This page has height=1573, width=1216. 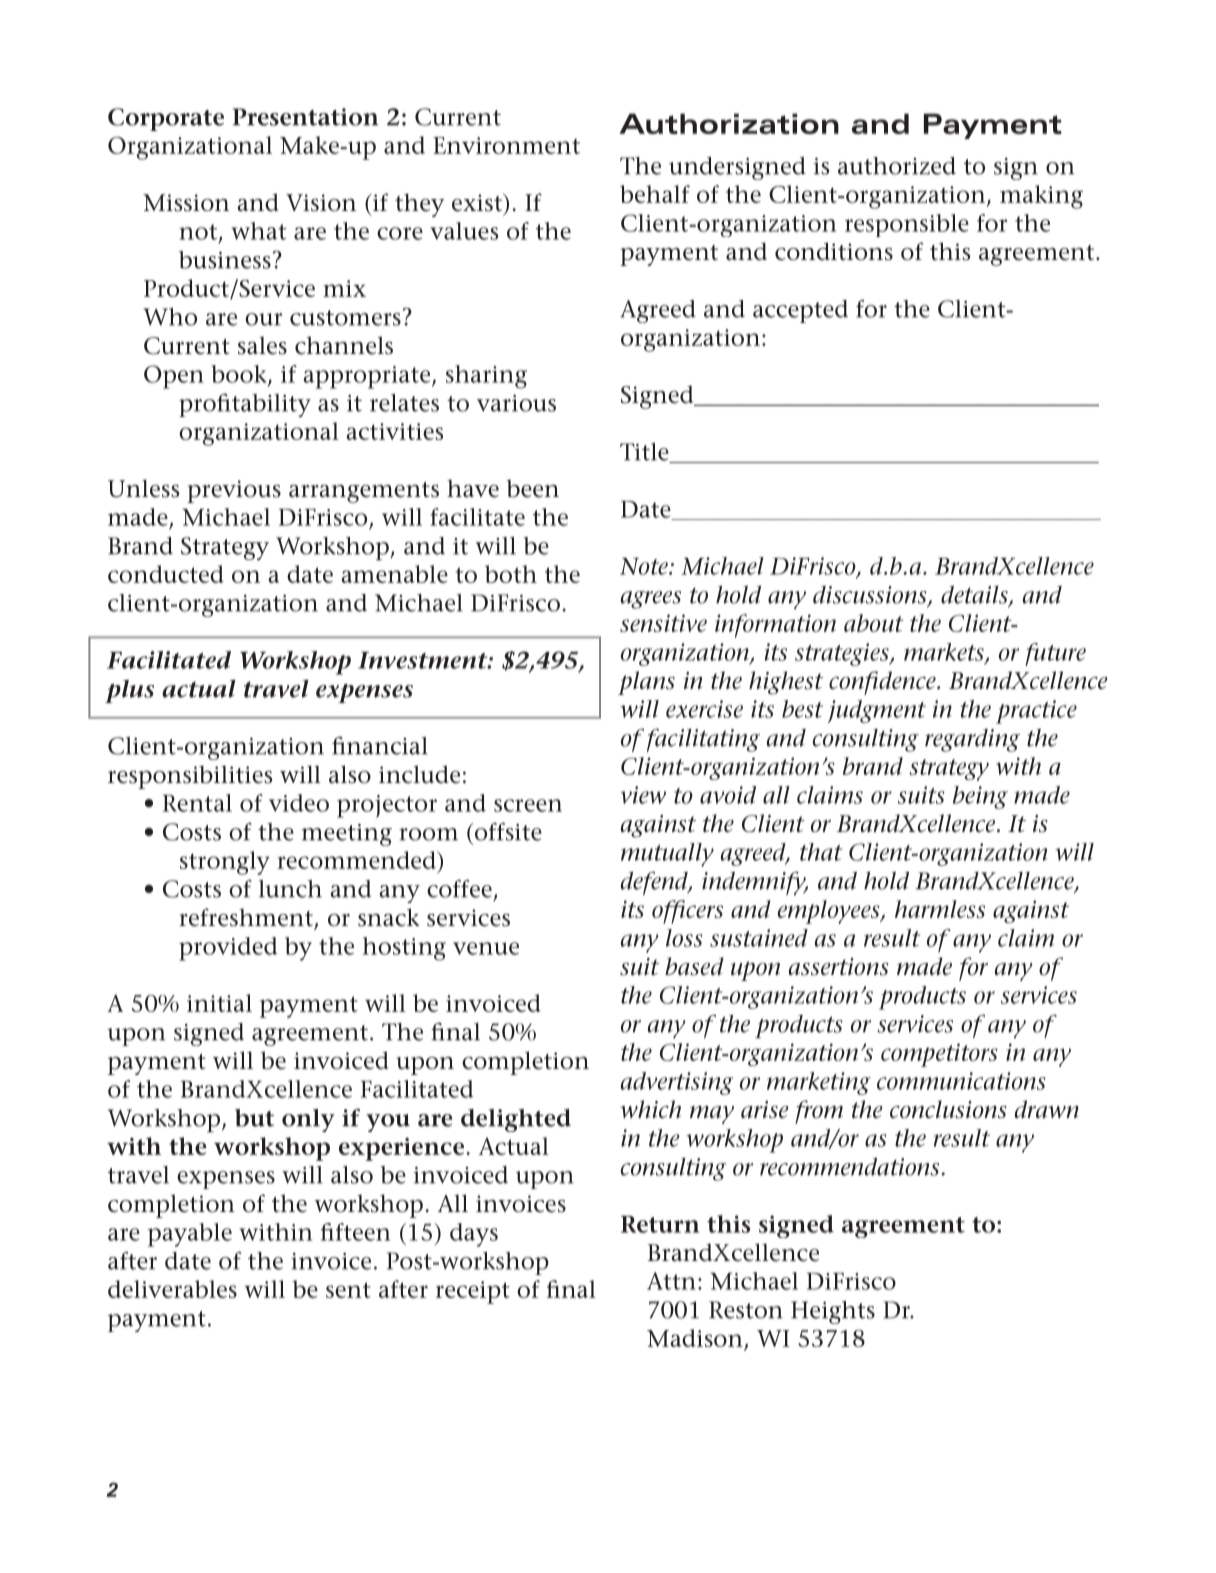 What do you see at coordinates (219, 1003) in the page?
I see `initial` at bounding box center [219, 1003].
